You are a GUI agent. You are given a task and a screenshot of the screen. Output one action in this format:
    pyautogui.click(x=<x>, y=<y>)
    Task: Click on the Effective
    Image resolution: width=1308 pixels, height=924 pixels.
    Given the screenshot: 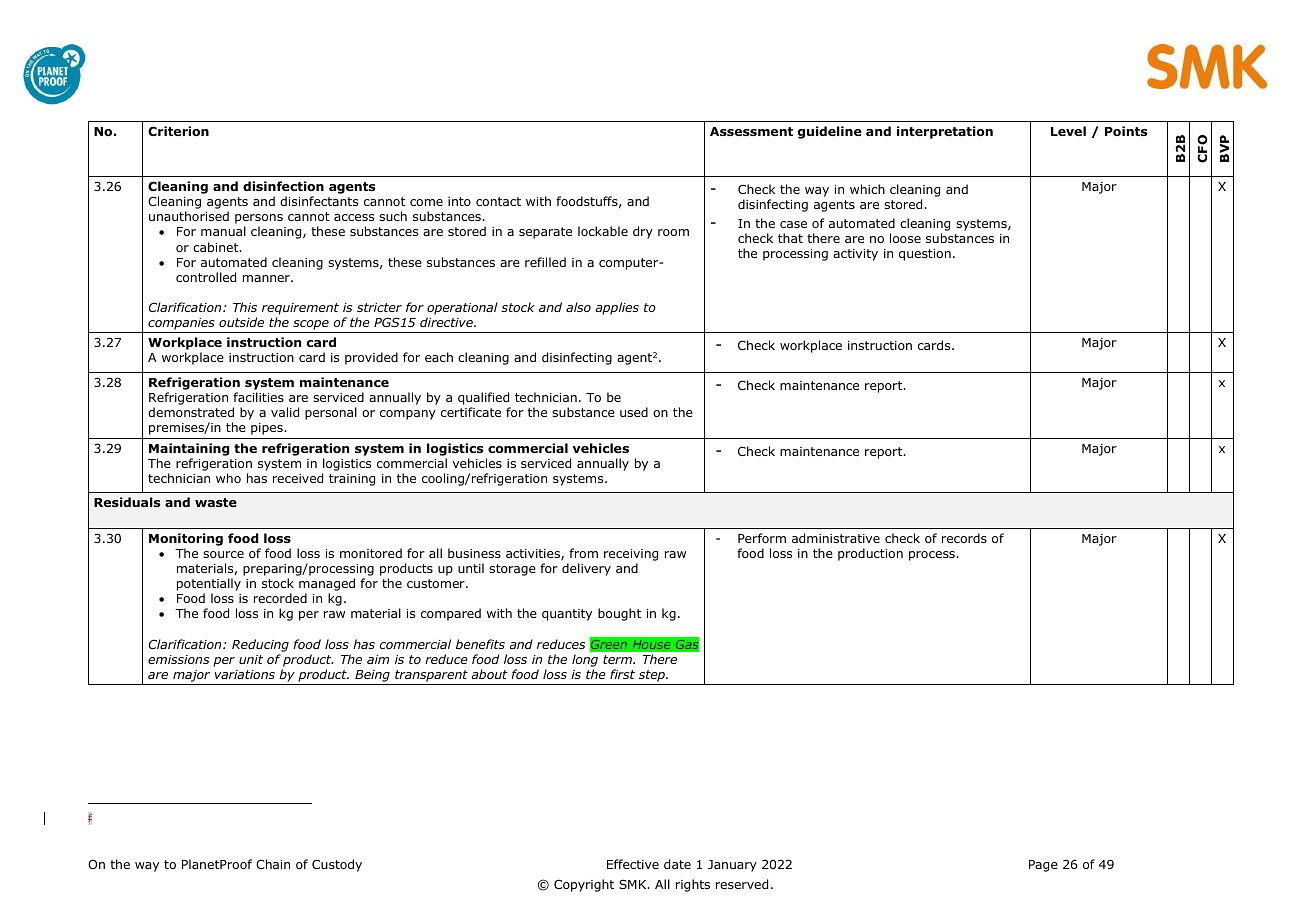 What is the action you would take?
    pyautogui.click(x=633, y=864)
